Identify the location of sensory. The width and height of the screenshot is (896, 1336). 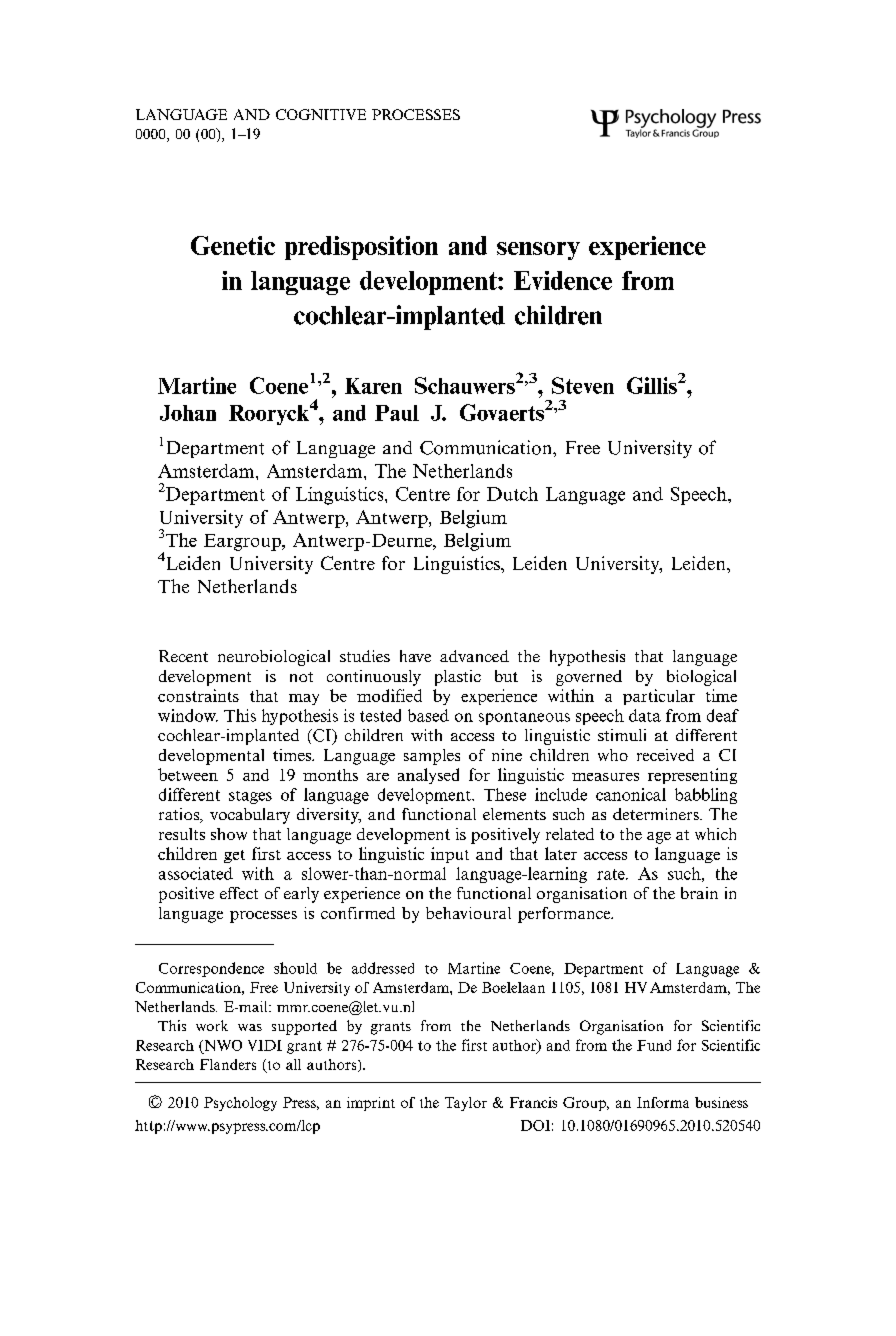
(538, 251).
